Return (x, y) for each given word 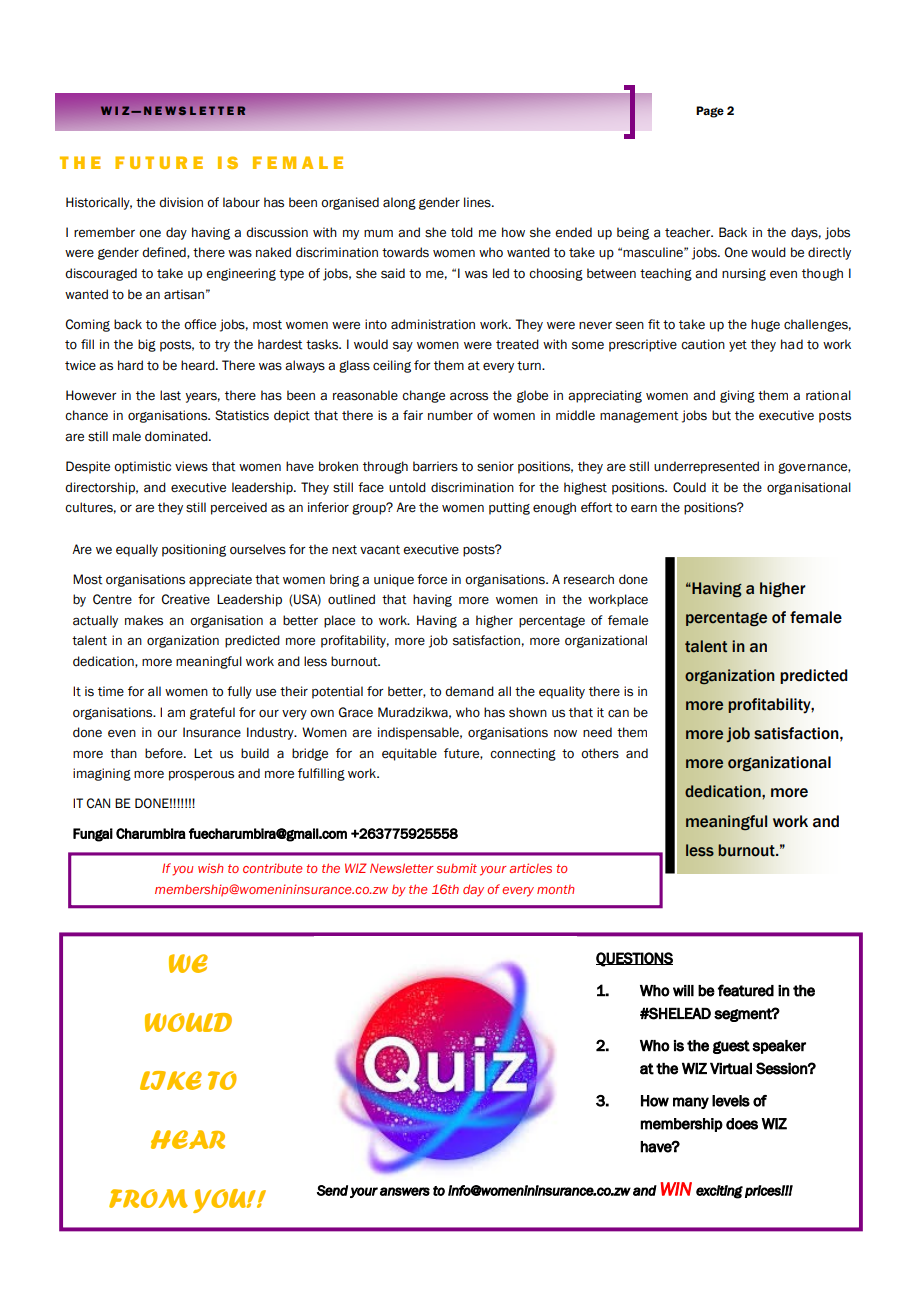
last (170, 395)
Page (710, 112)
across (469, 396)
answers (405, 1191)
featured (746, 990)
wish (210, 868)
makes (144, 620)
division (181, 202)
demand (469, 691)
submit (456, 868)
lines (478, 202)
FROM (148, 1198)
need (597, 732)
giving (737, 396)
